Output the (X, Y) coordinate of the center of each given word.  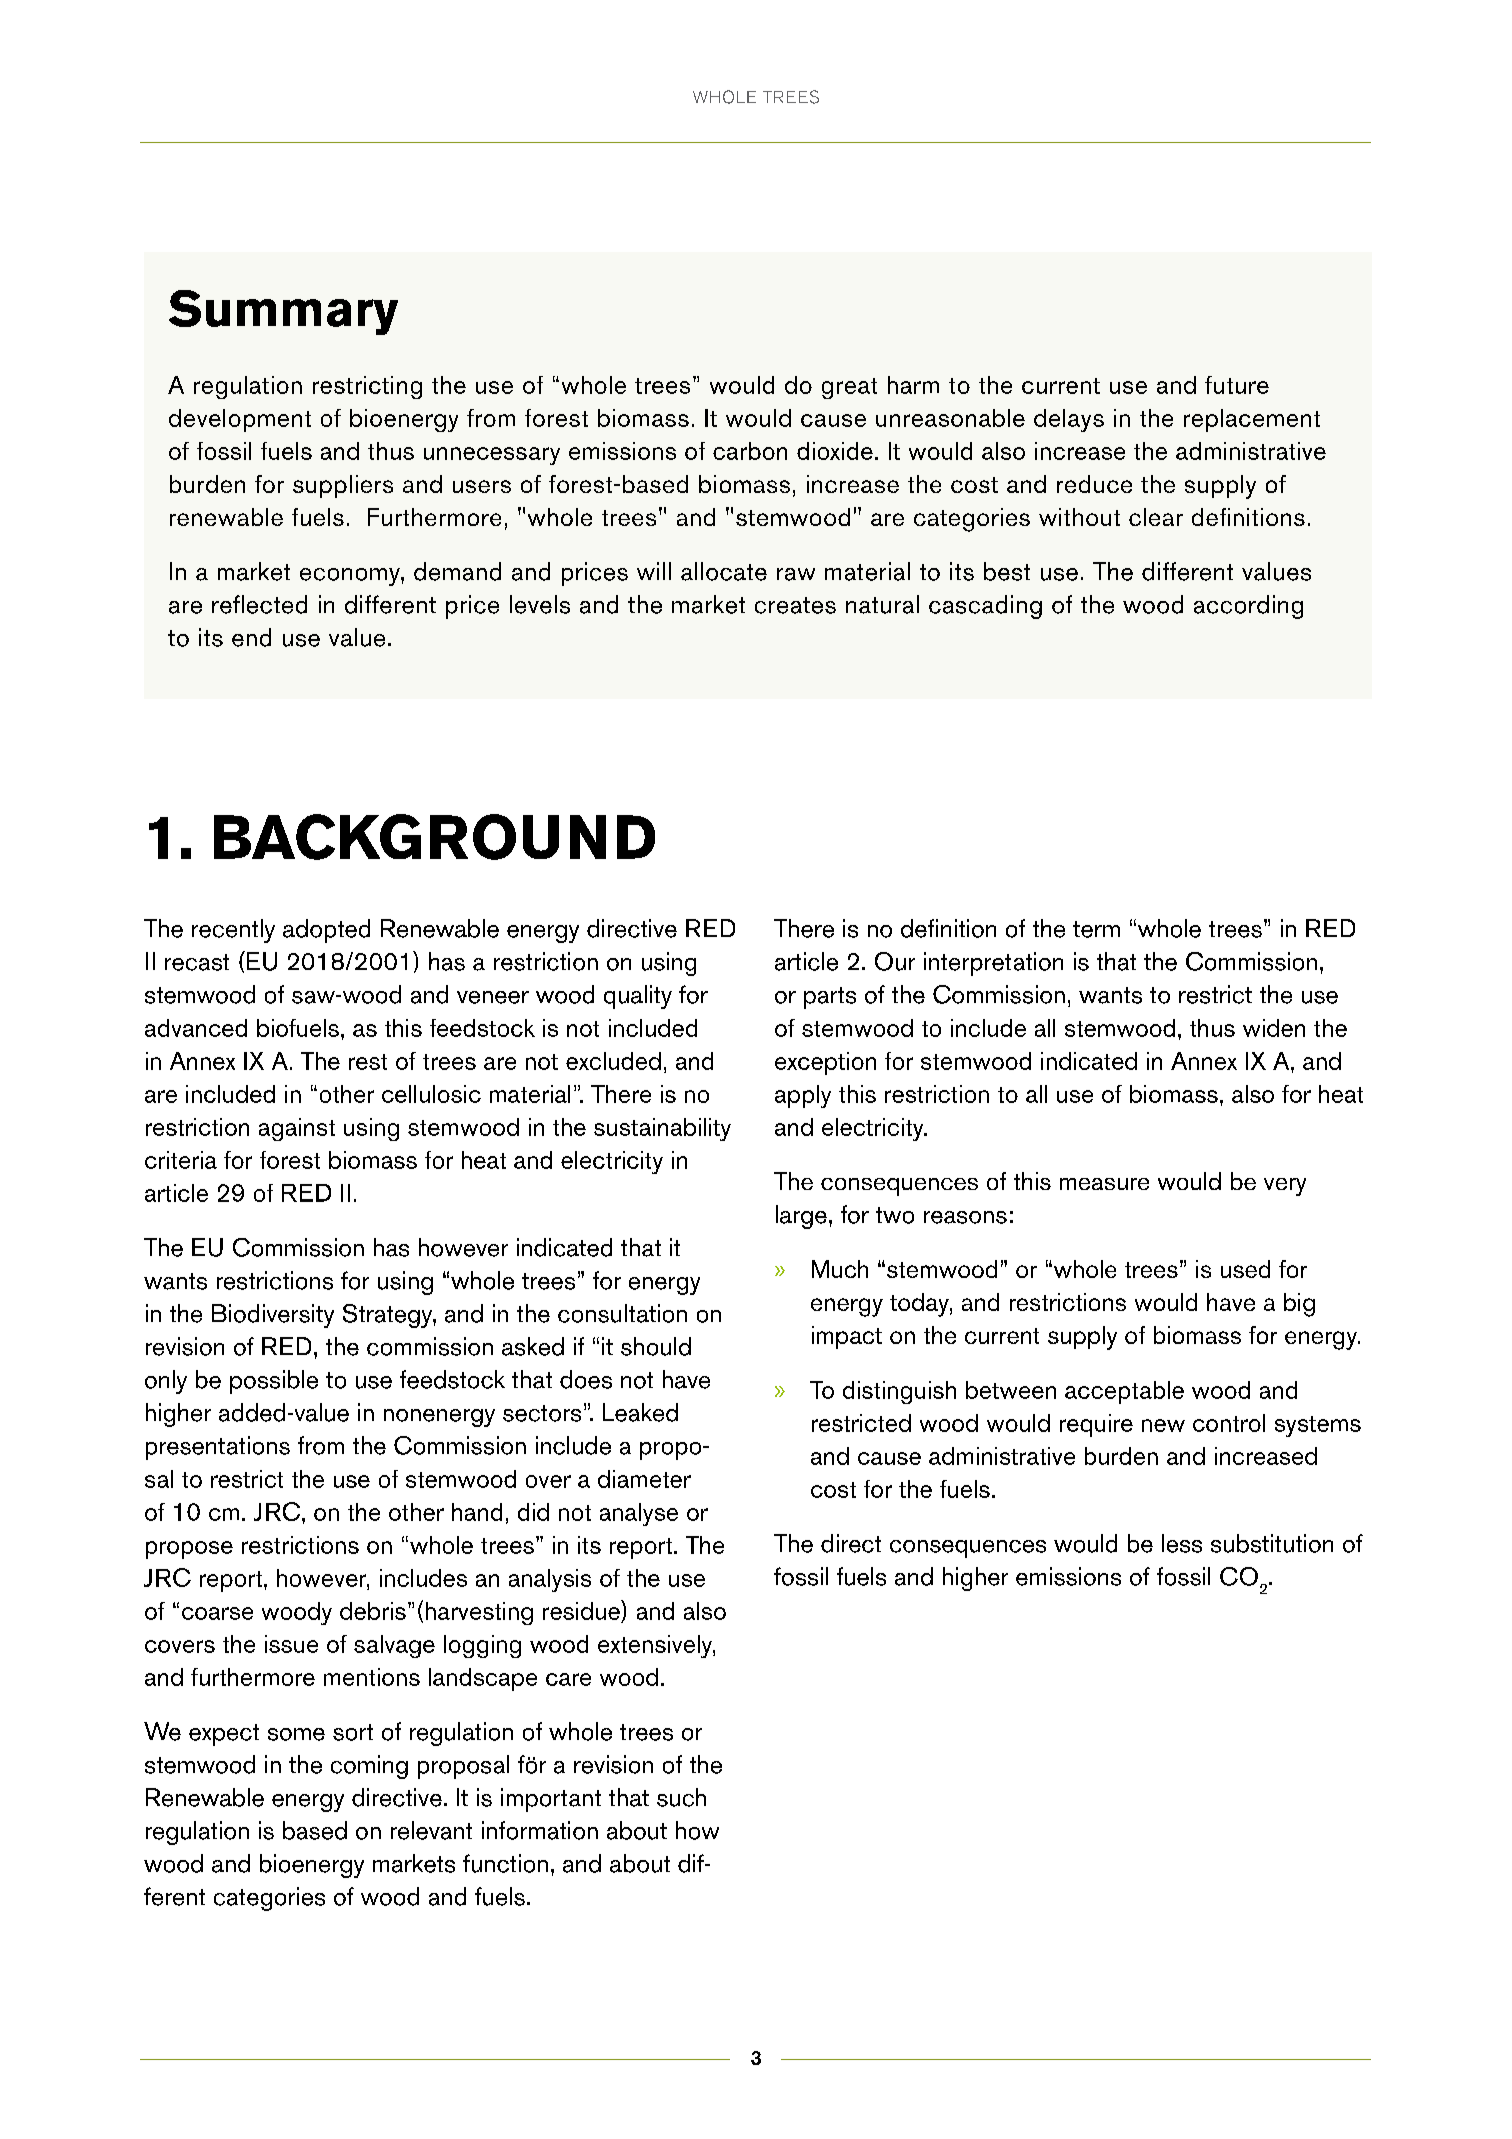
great (849, 388)
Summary (283, 312)
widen (1274, 1028)
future (1237, 385)
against (297, 1129)
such (681, 1797)
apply (803, 1096)
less (1182, 1543)
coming (369, 1767)
